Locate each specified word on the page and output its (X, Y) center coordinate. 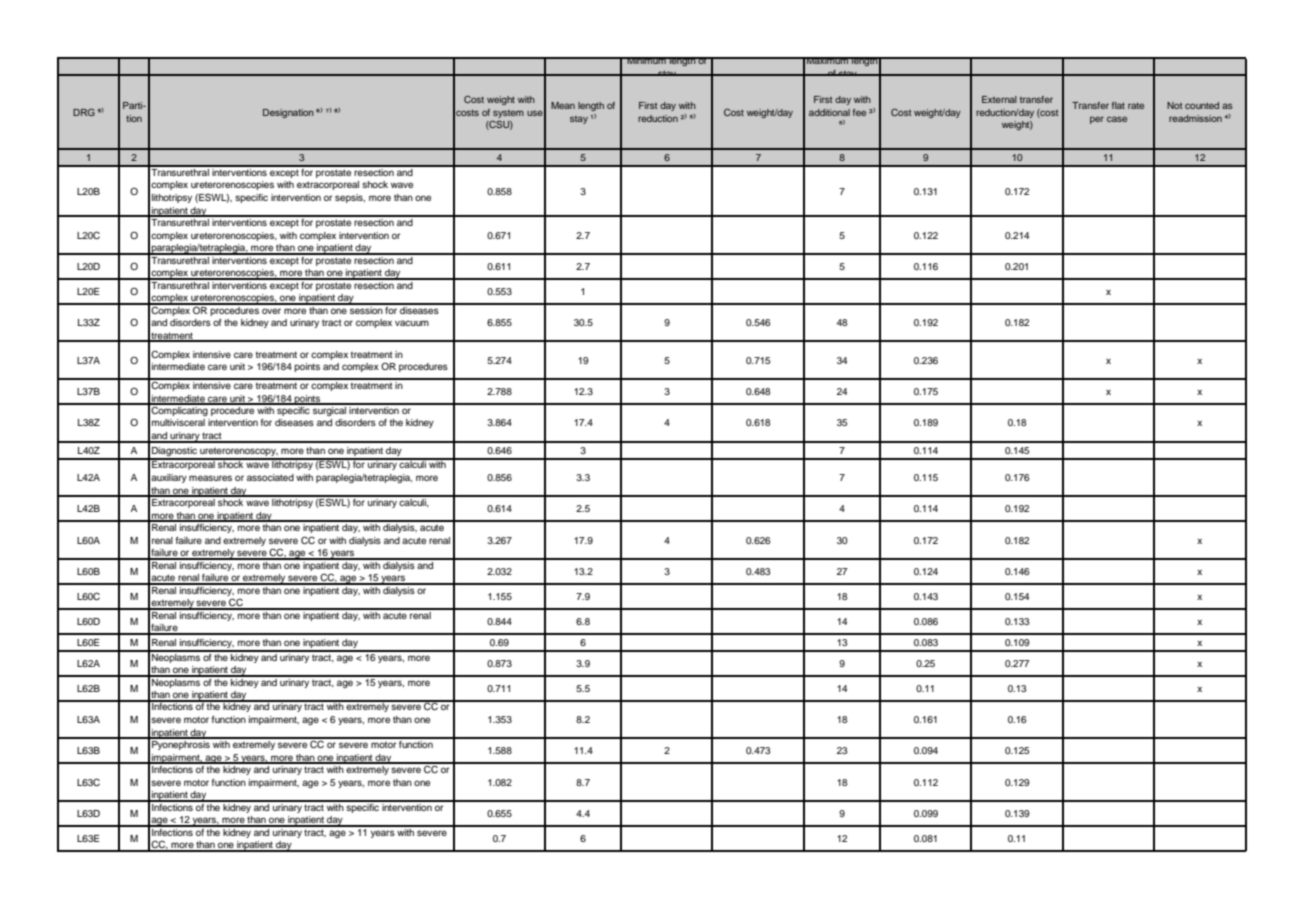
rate (1136, 105)
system (508, 114)
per (1097, 120)
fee (859, 112)
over (271, 311)
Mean (563, 105)
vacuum (412, 323)
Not (1174, 105)
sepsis (350, 198)
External (999, 99)
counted (1202, 105)
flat (1118, 105)
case (1117, 119)
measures (210, 478)
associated (270, 477)
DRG (84, 112)
